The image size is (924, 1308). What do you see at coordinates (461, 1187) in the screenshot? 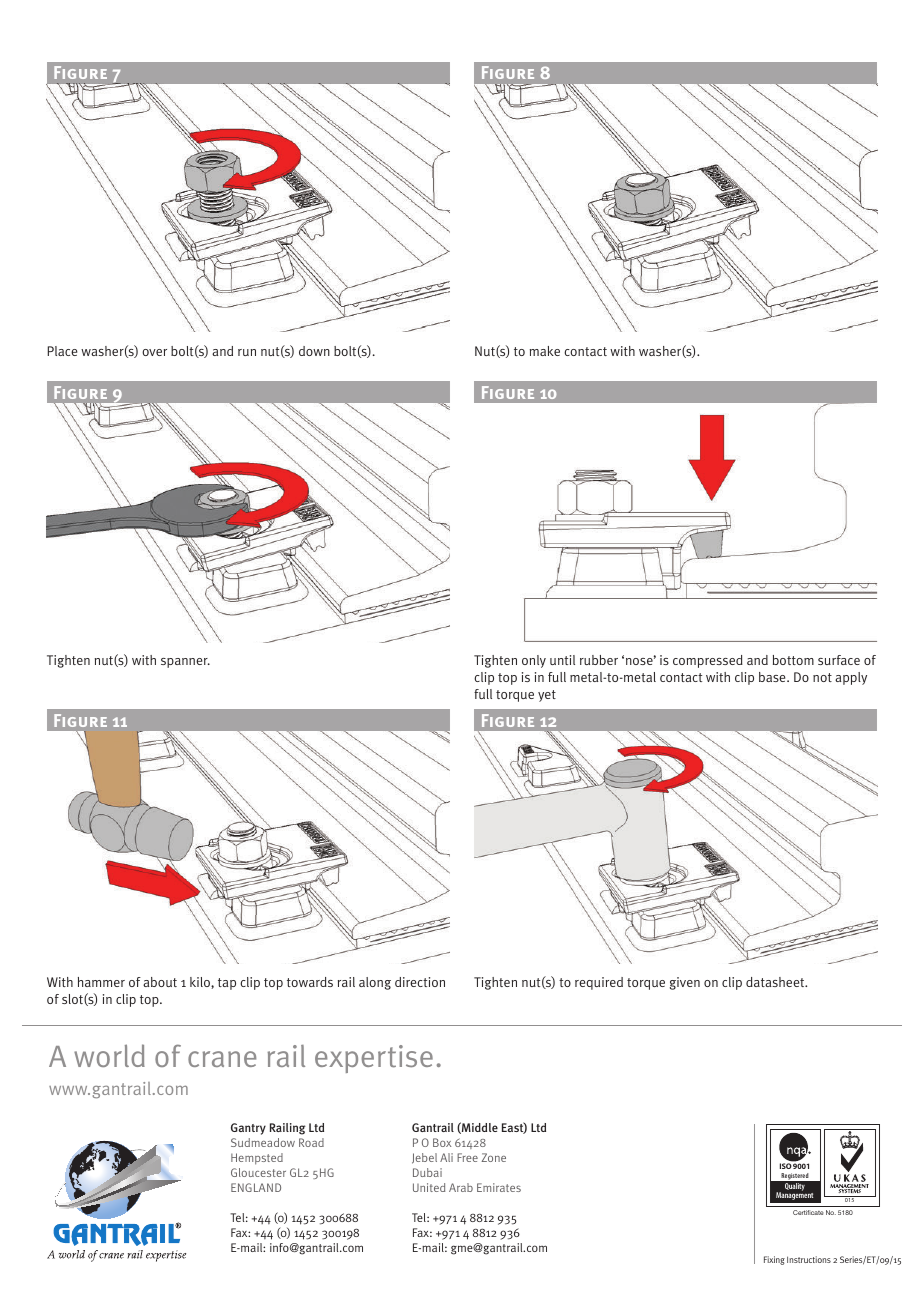
I see `Arab` at bounding box center [461, 1187].
